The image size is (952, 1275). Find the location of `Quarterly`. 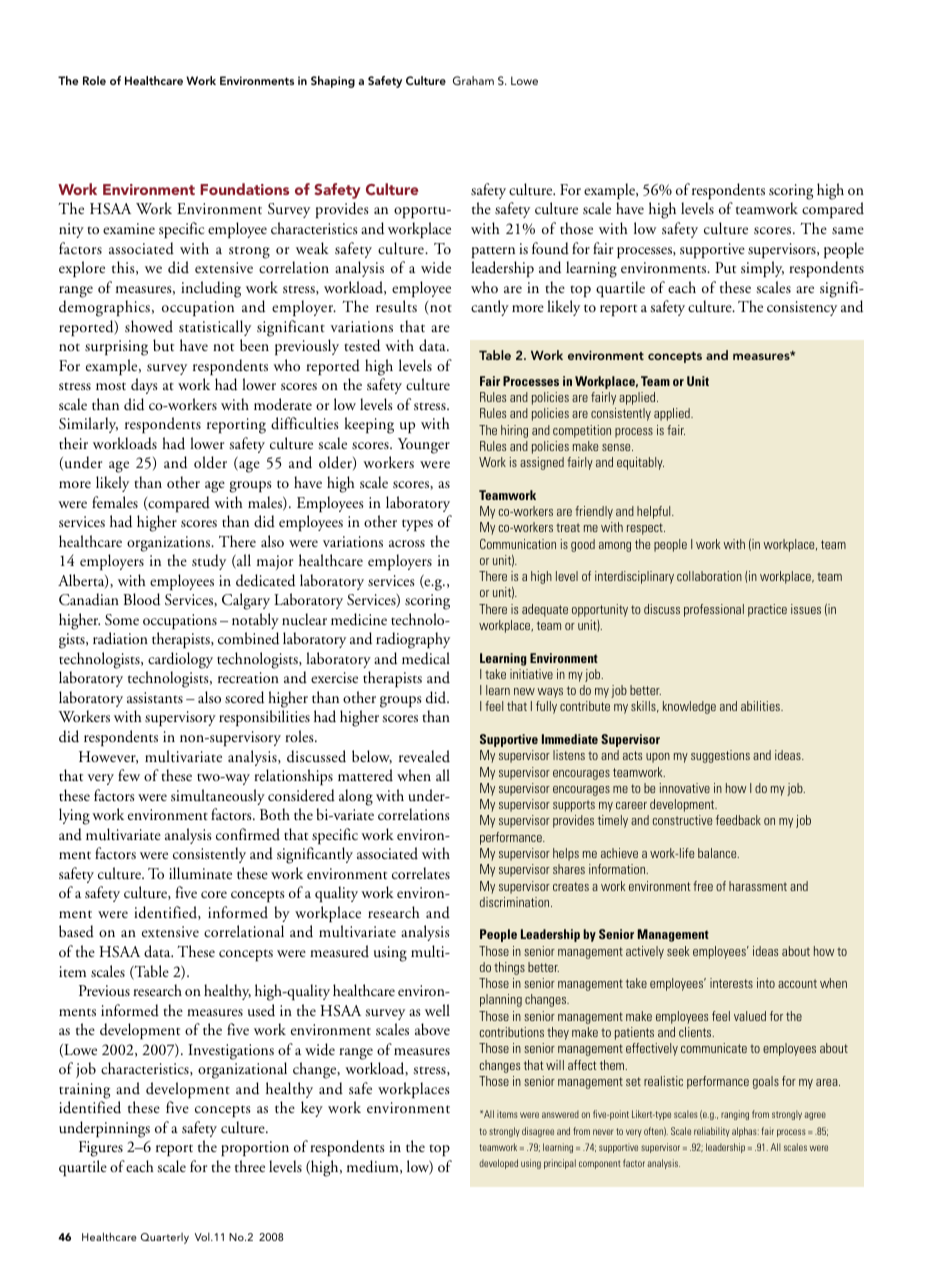

Quarterly is located at coordinates (165, 1238).
